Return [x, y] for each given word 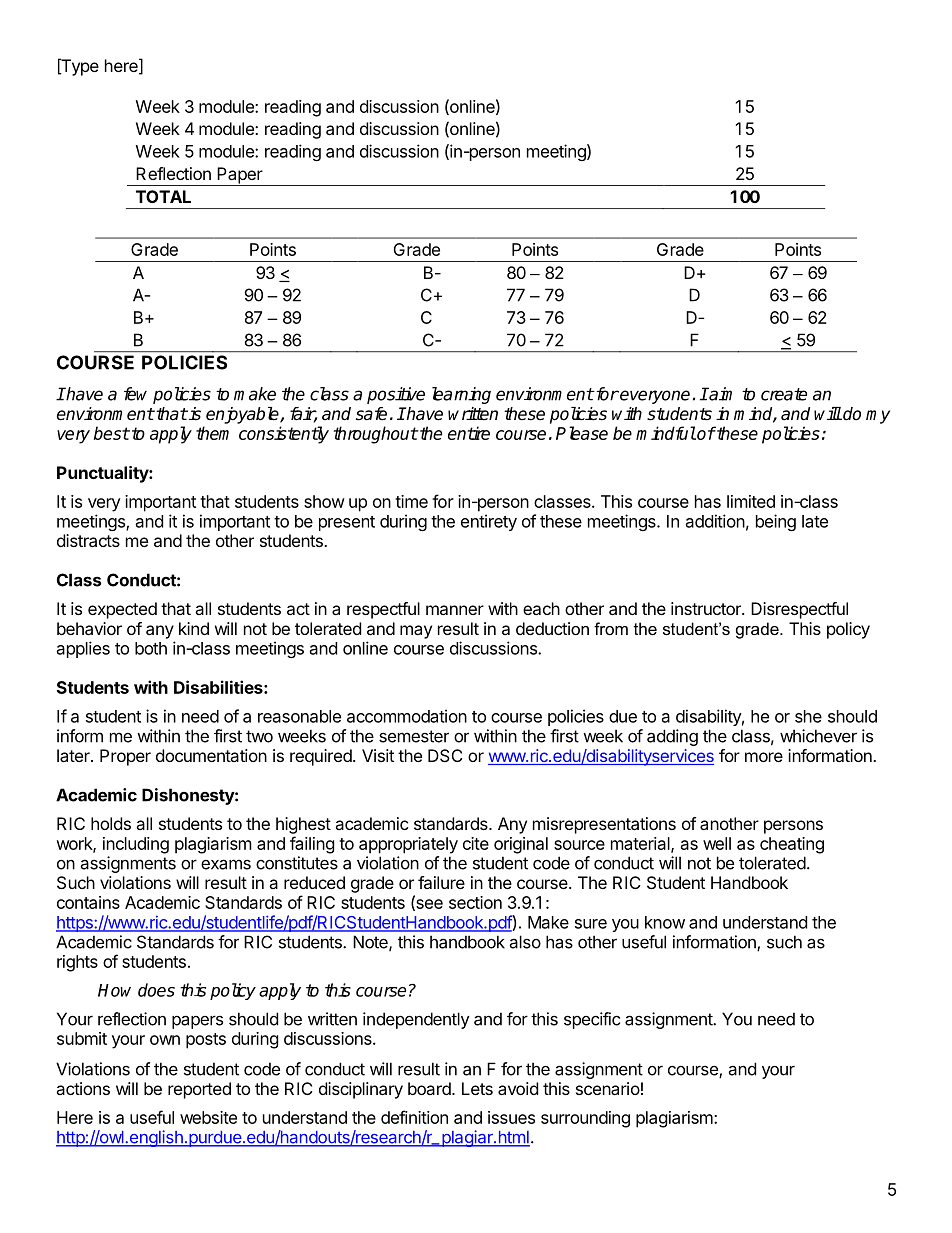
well [717, 843]
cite [476, 843]
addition [715, 521]
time [411, 501]
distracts [88, 540]
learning [461, 395]
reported [199, 1090]
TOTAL [163, 196]
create [784, 394]
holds [111, 823]
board [429, 1088]
